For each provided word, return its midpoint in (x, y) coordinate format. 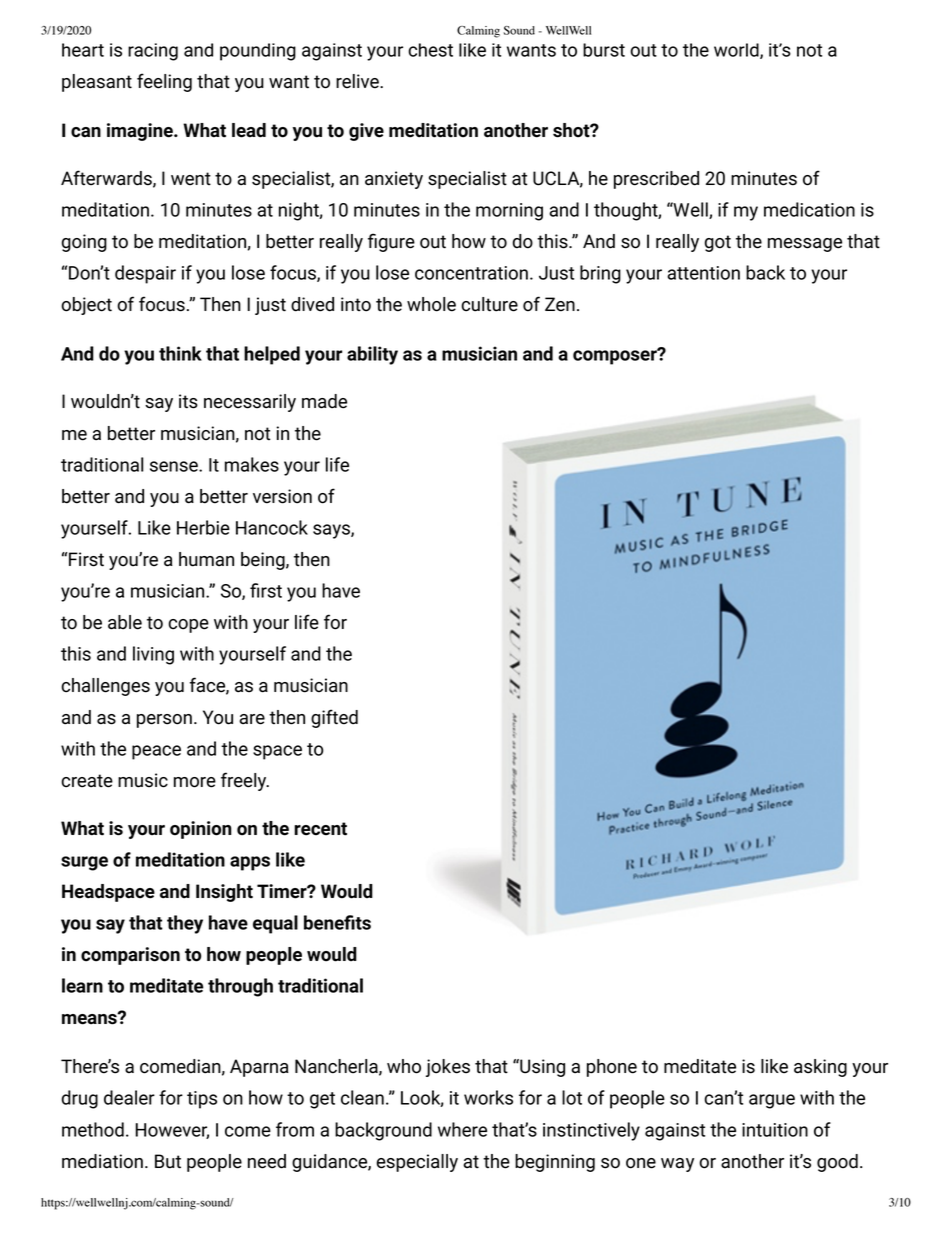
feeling (164, 82)
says (332, 531)
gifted (334, 718)
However (172, 1131)
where (462, 1129)
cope (188, 626)
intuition (775, 1130)
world (737, 51)
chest (430, 50)
